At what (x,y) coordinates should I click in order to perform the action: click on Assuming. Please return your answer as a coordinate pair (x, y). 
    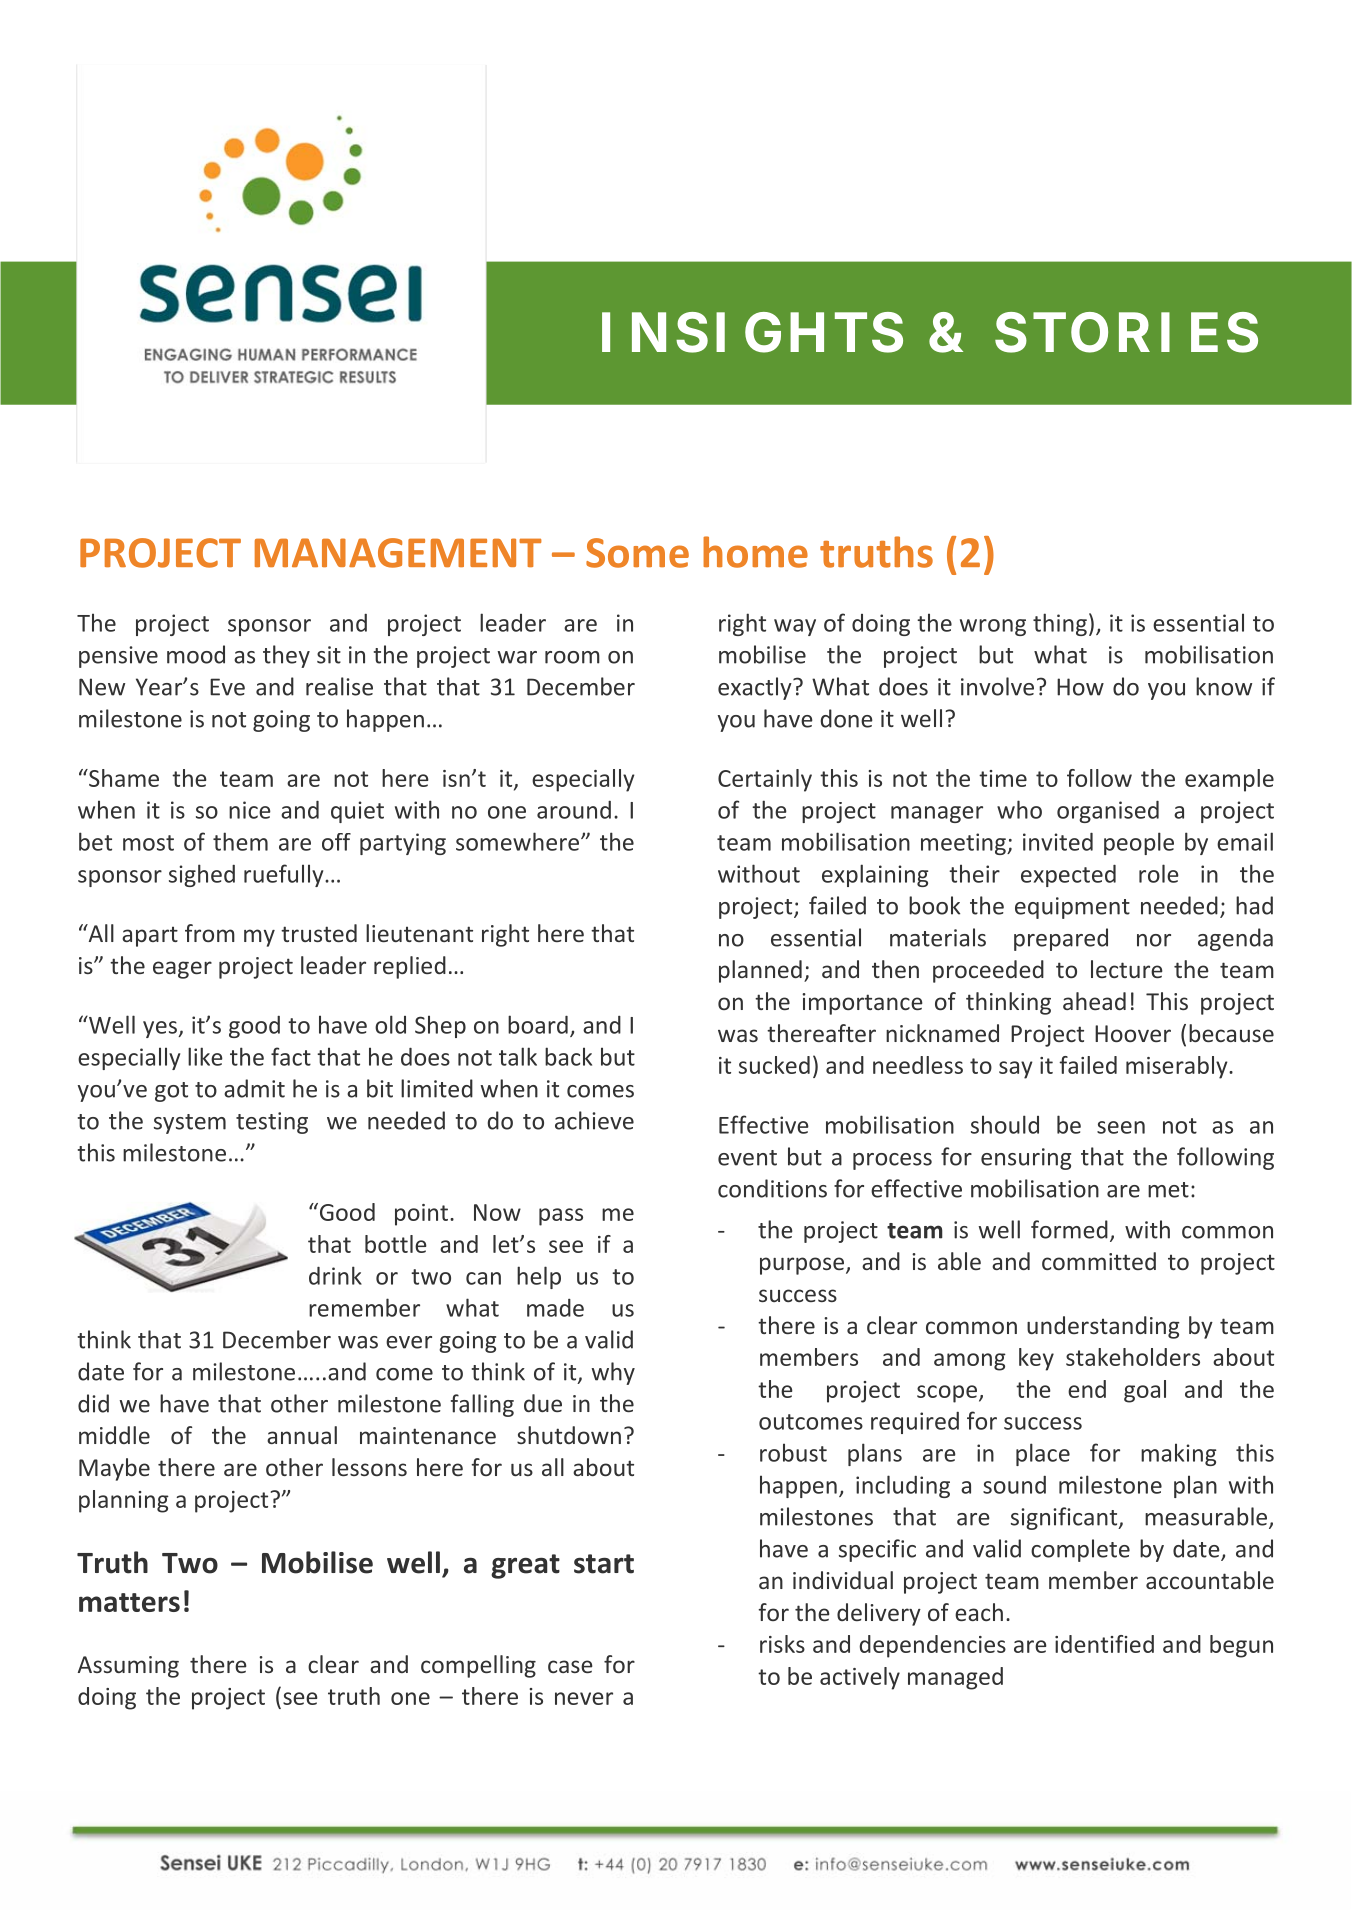
    Looking at the image, I should click on (128, 1667).
